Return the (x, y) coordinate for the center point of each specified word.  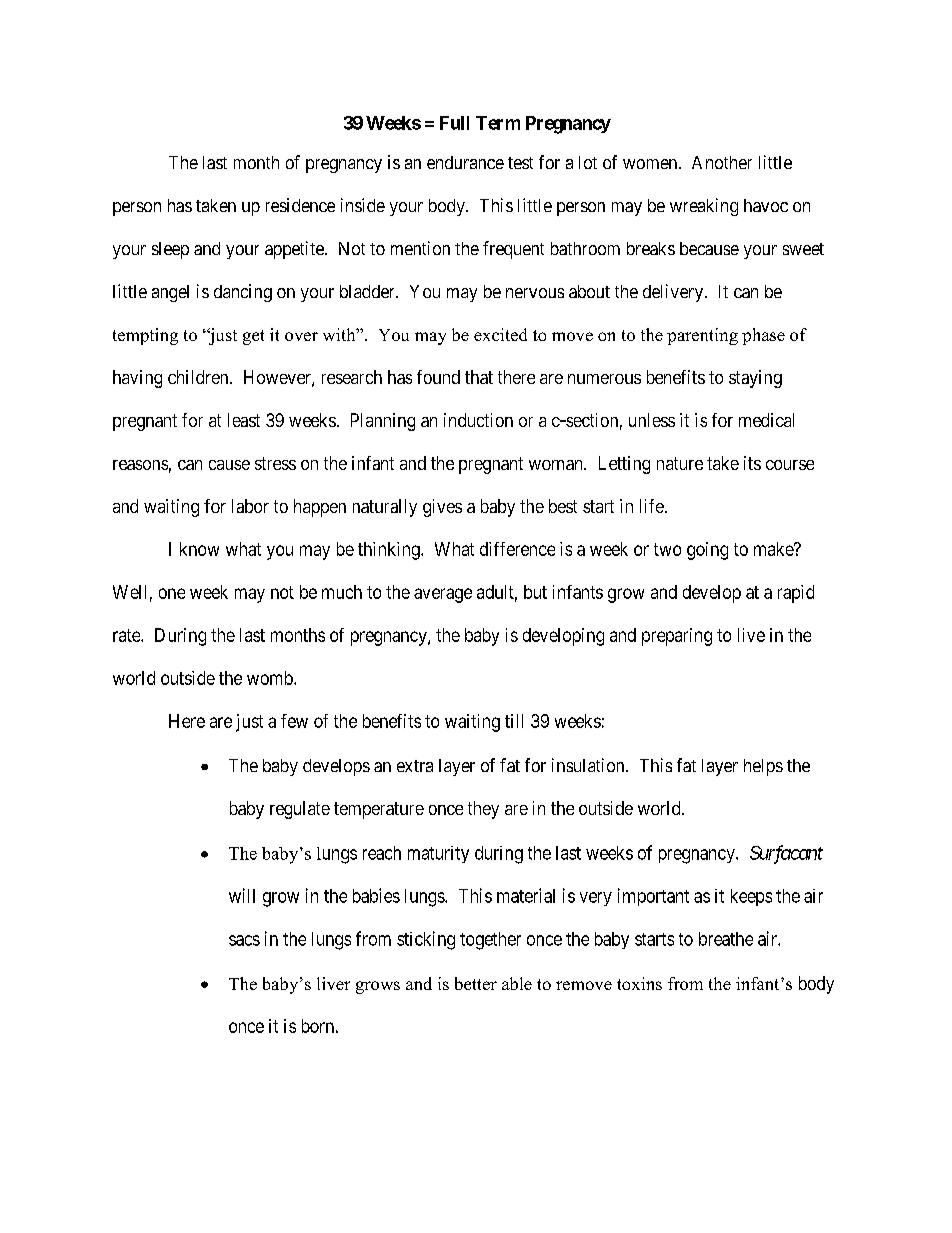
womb (271, 678)
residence (300, 205)
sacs (244, 940)
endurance (465, 162)
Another (722, 162)
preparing (677, 637)
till (514, 721)
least (244, 420)
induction (478, 420)
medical (766, 420)
